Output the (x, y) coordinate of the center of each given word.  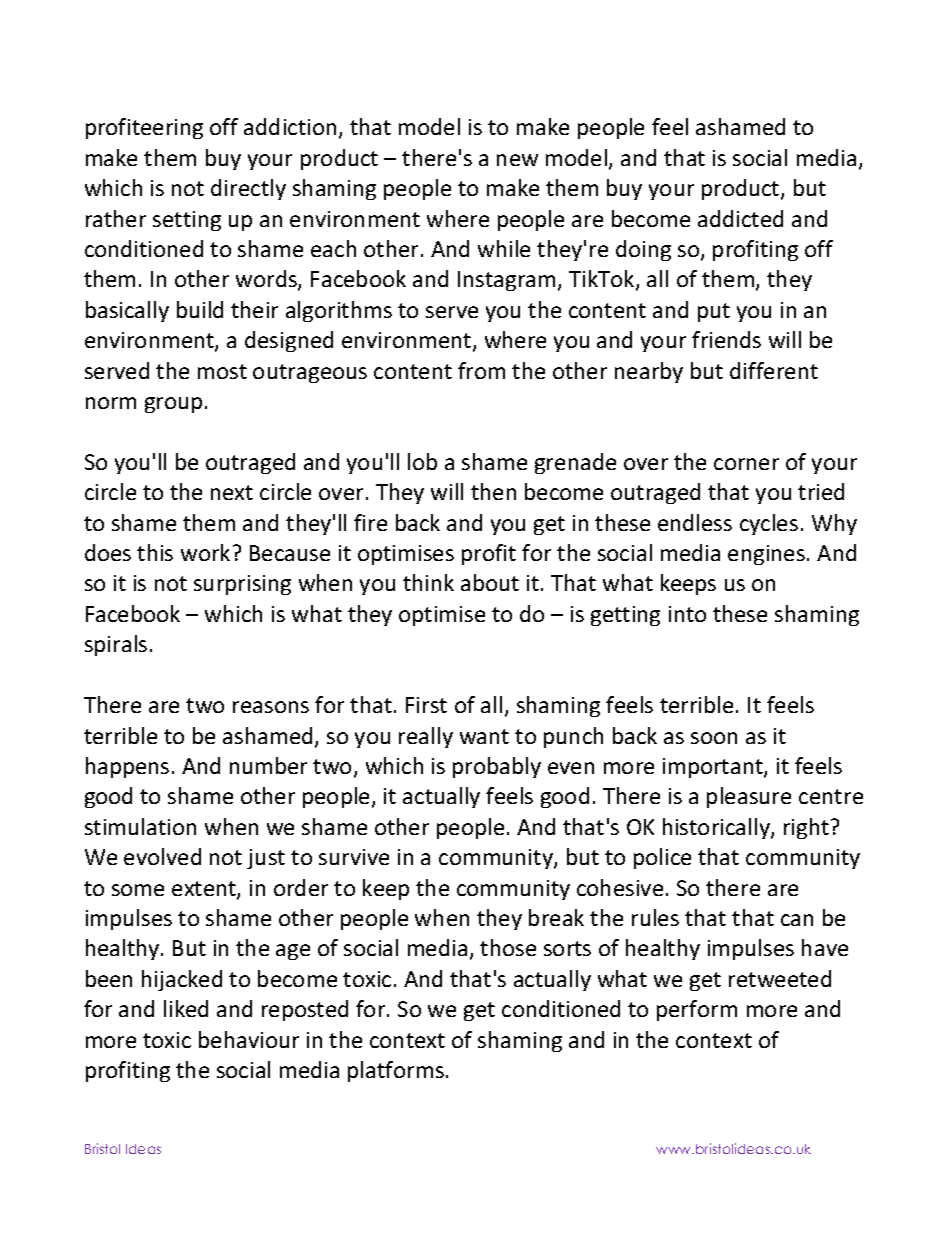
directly (248, 189)
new (517, 160)
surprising (242, 585)
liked (186, 1008)
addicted (740, 218)
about (490, 582)
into (687, 614)
